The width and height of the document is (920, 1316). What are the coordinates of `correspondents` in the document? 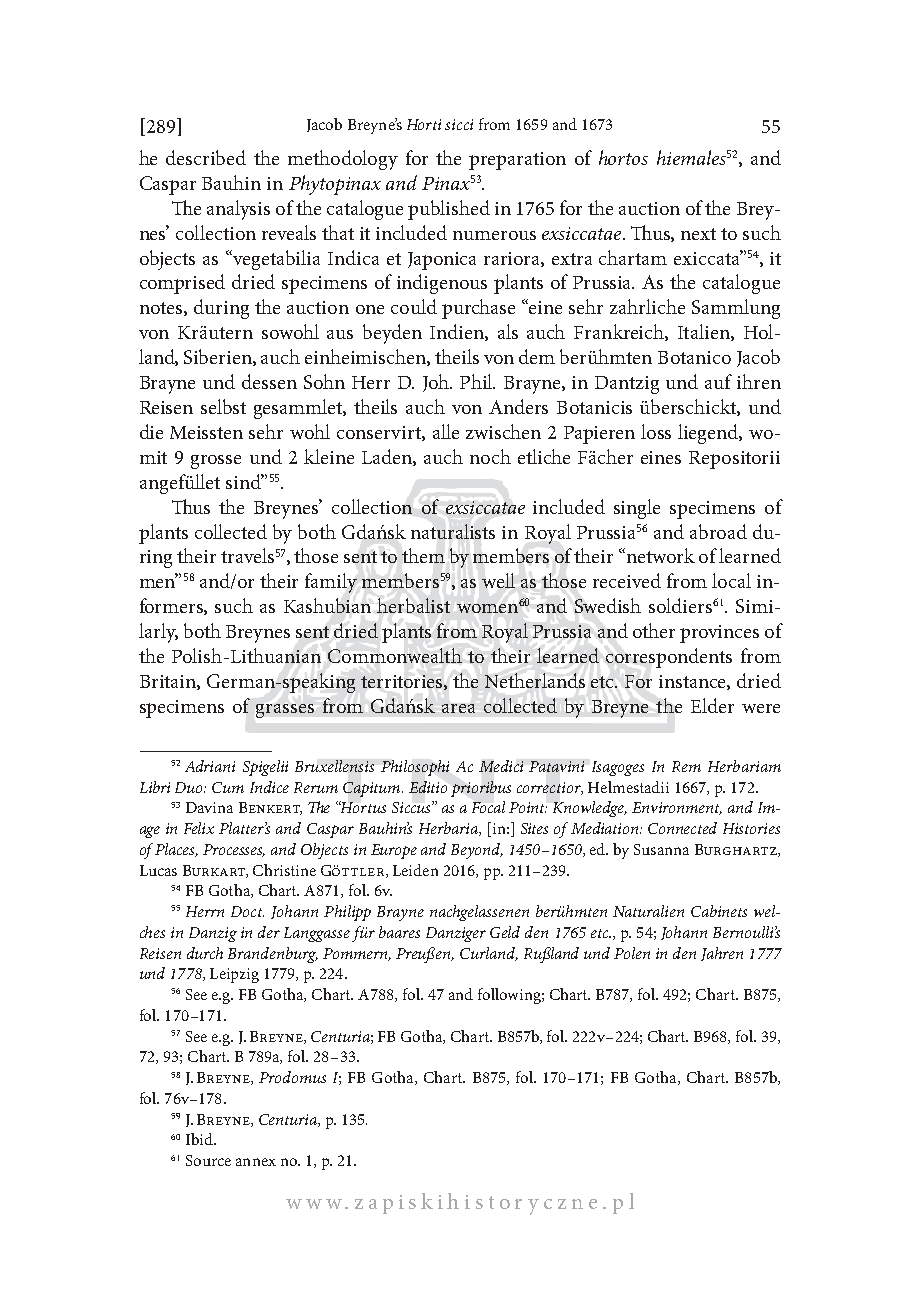 It's located at (669, 658).
